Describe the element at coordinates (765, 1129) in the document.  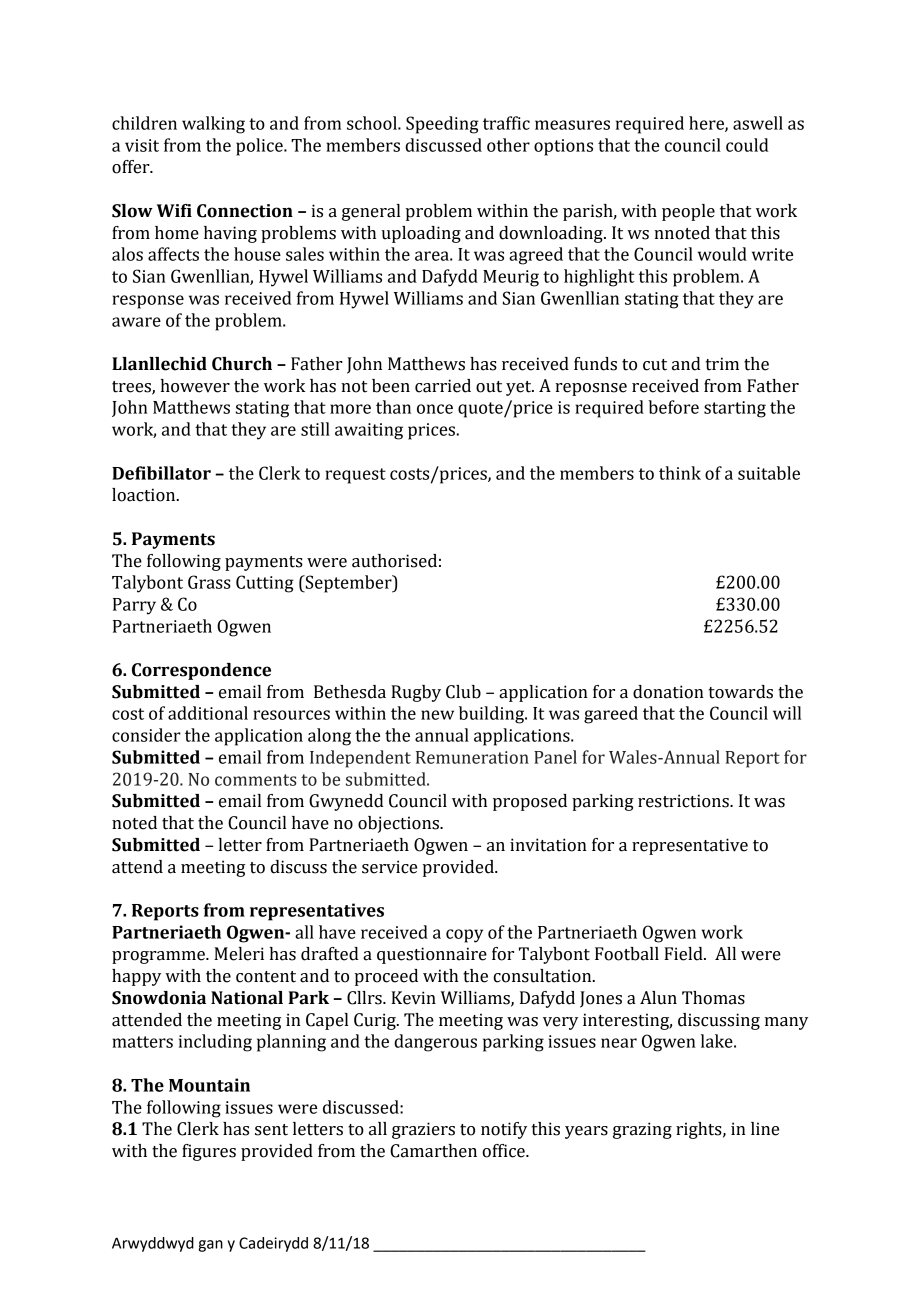
I see `line` at that location.
